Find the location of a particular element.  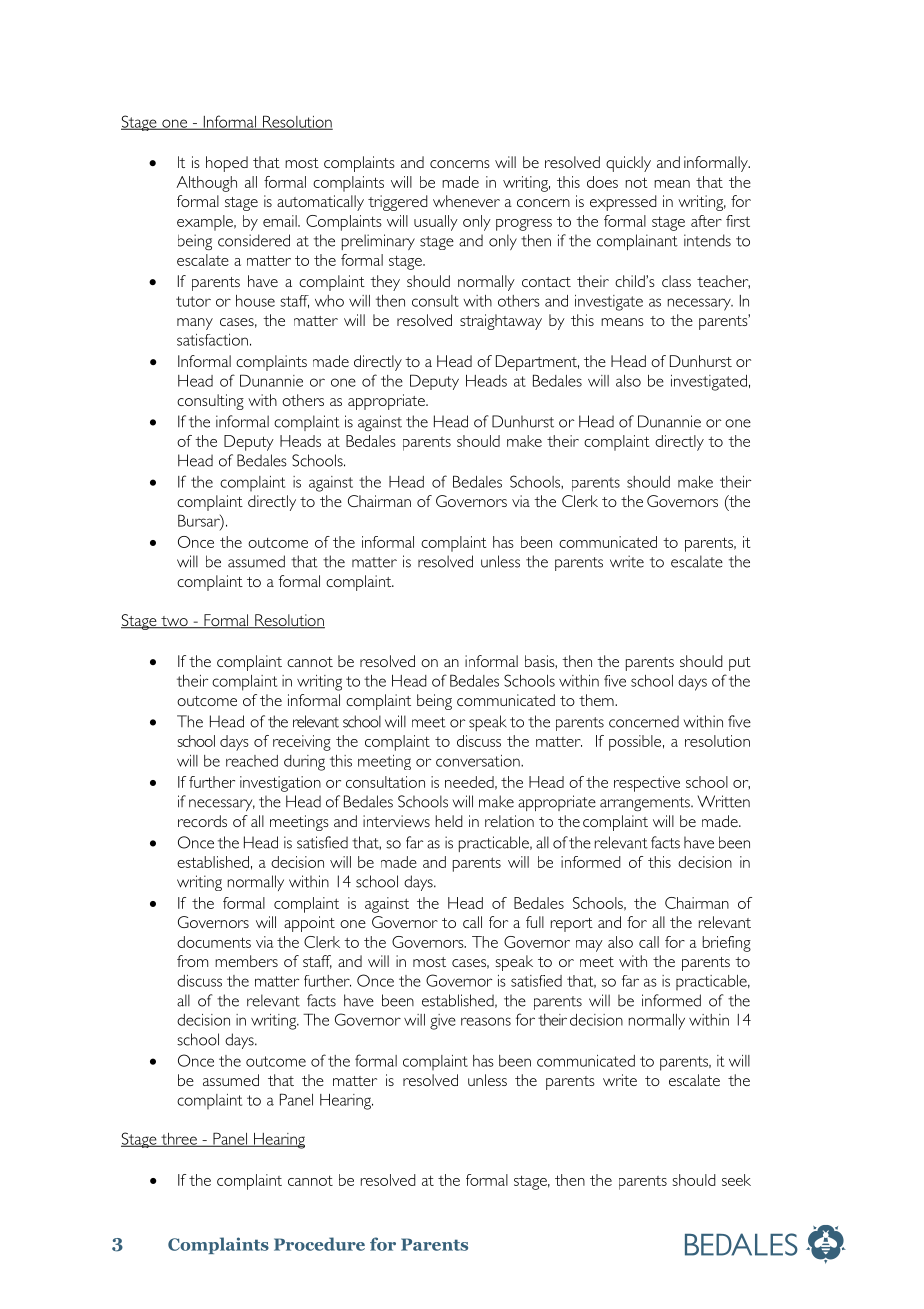

after is located at coordinates (706, 221).
